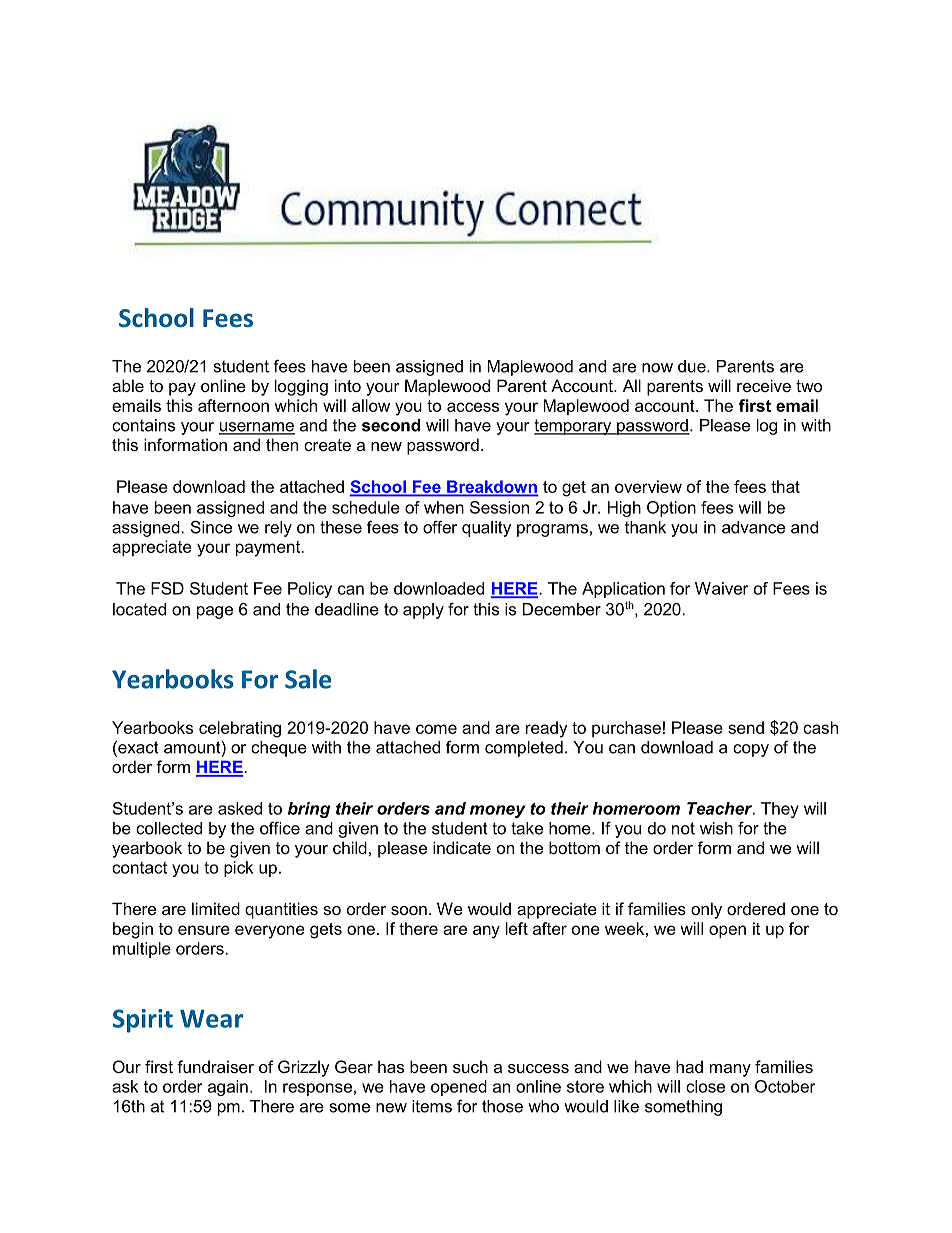  Describe the element at coordinates (716, 828) in the image. I see `wish` at that location.
